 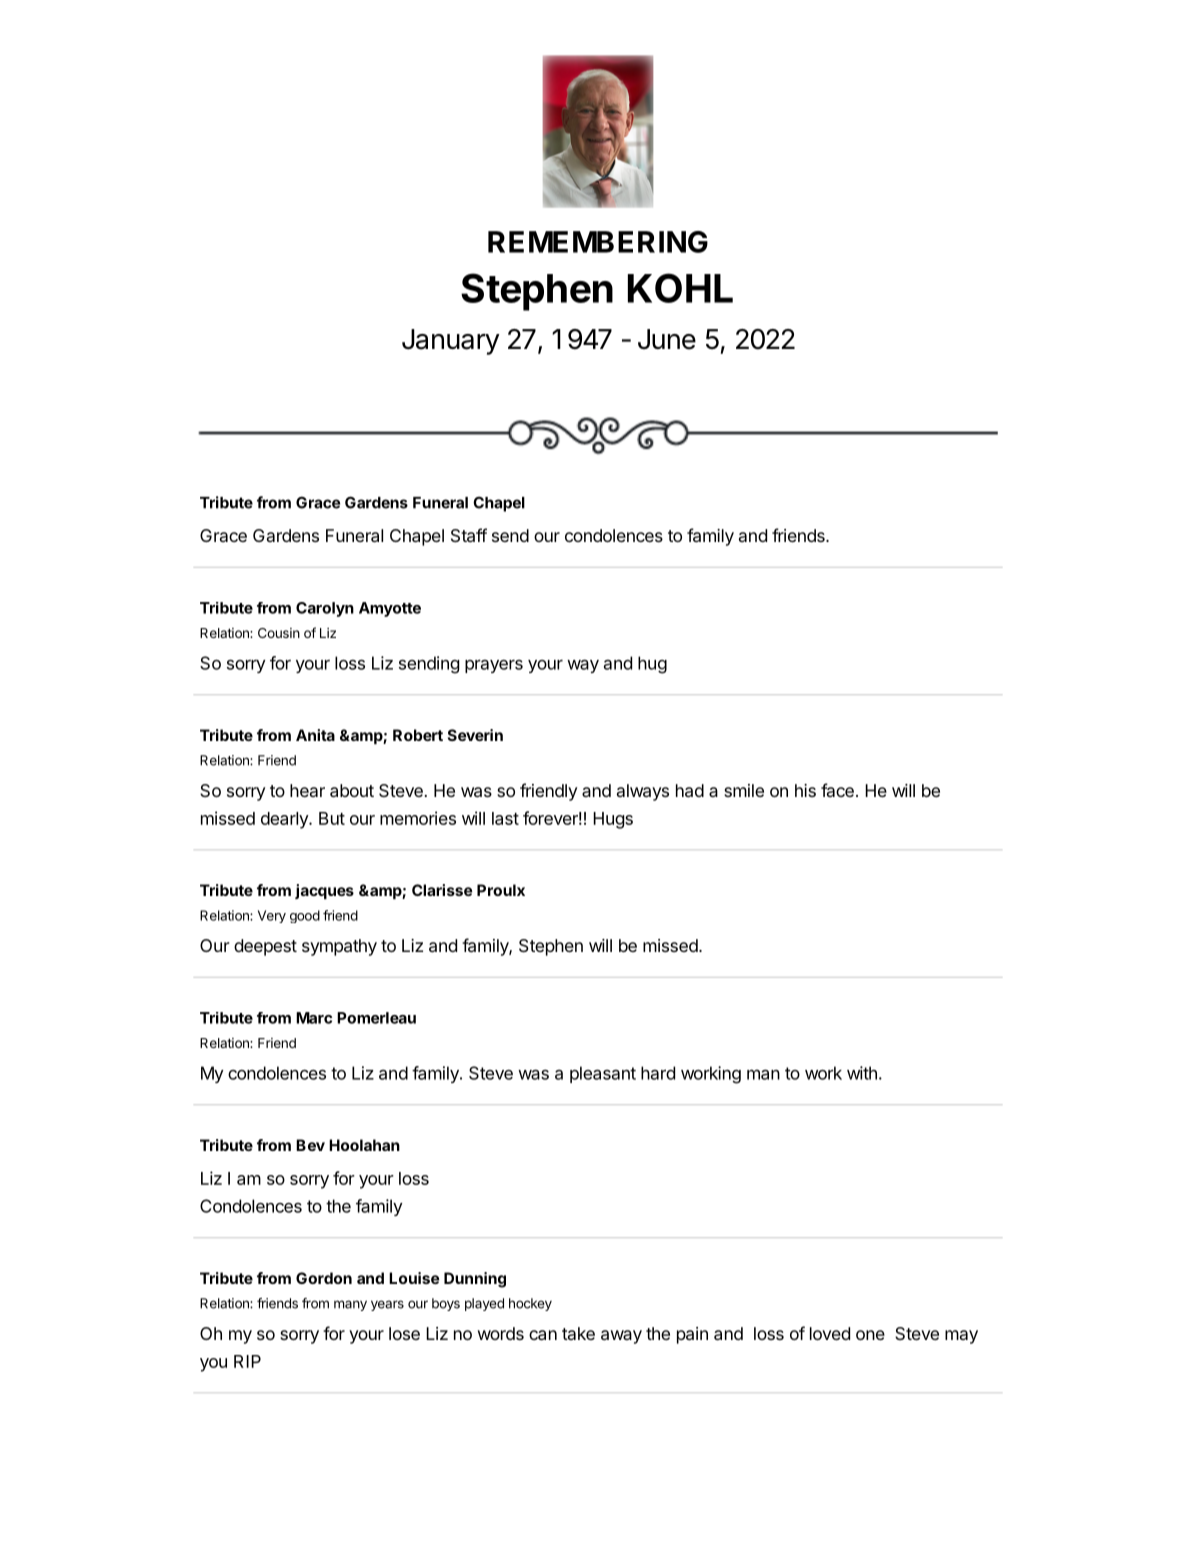 I want to click on with, so click(x=862, y=1073).
